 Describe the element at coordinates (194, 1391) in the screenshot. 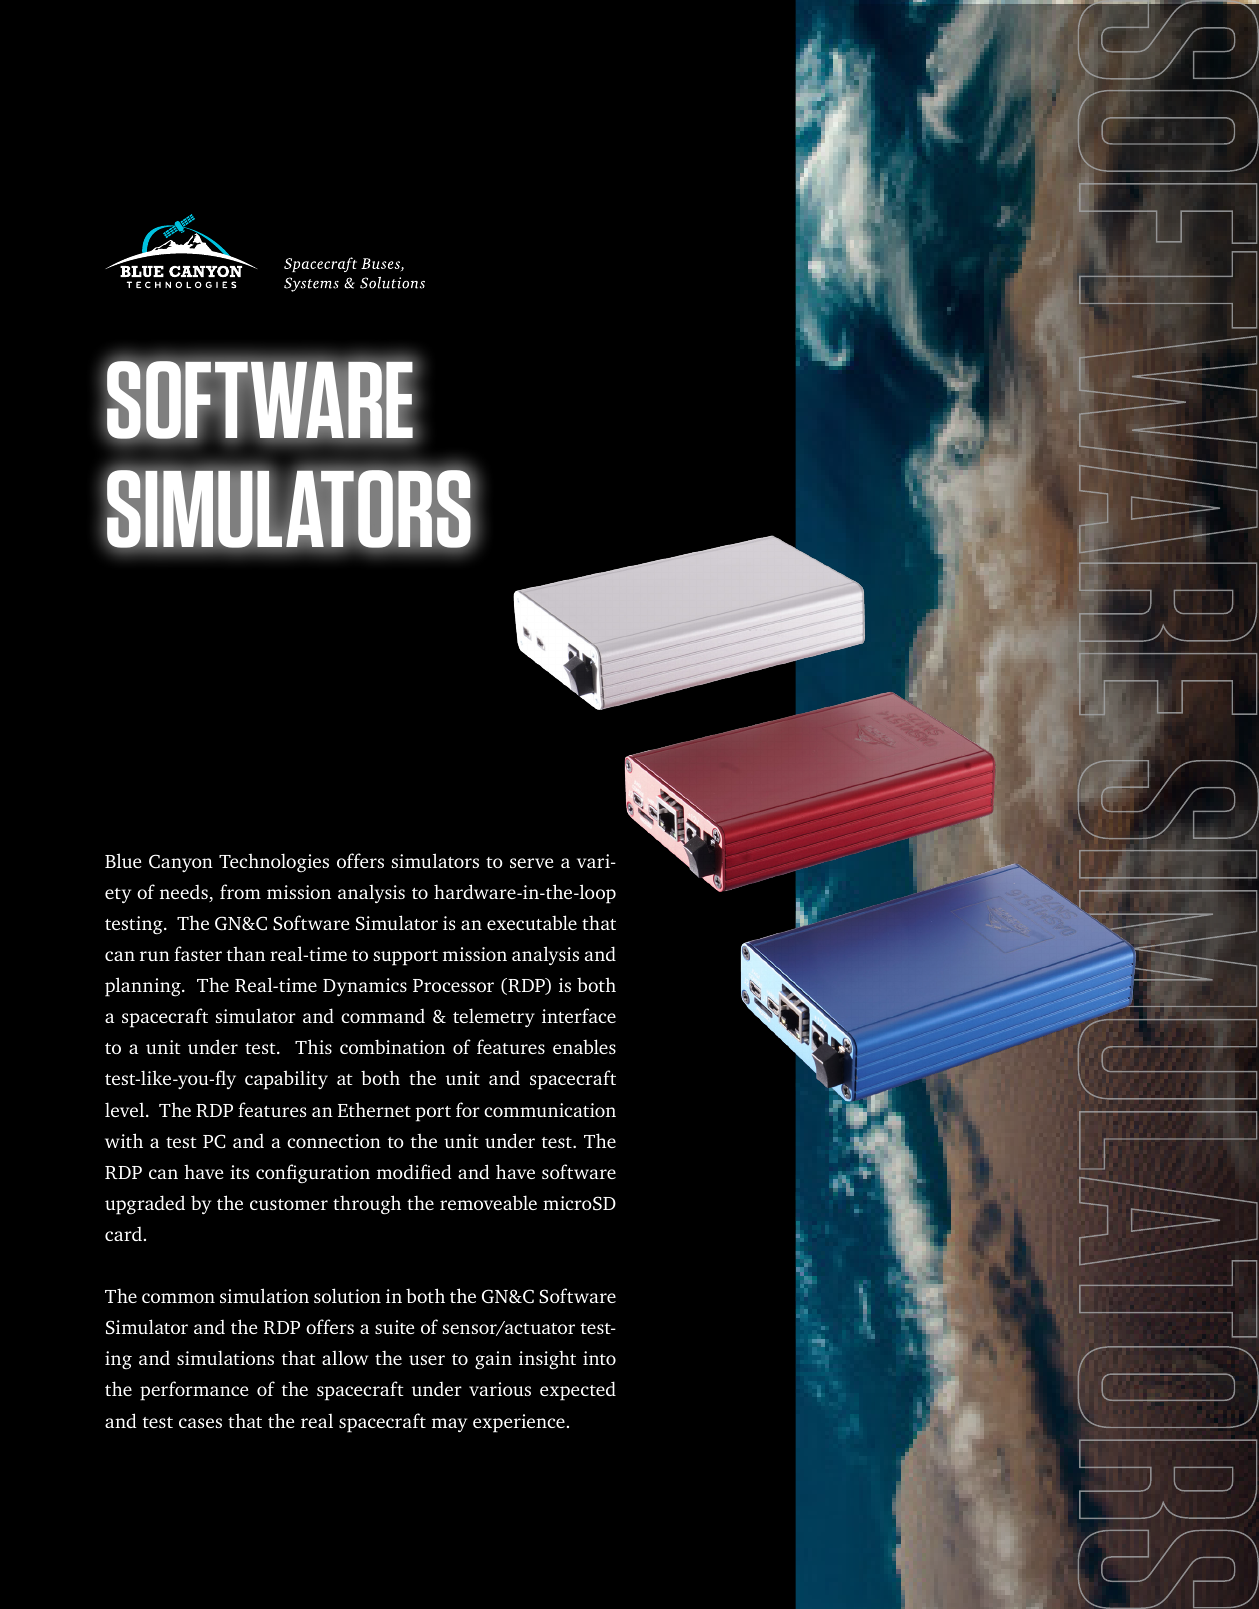

I see `performance` at that location.
